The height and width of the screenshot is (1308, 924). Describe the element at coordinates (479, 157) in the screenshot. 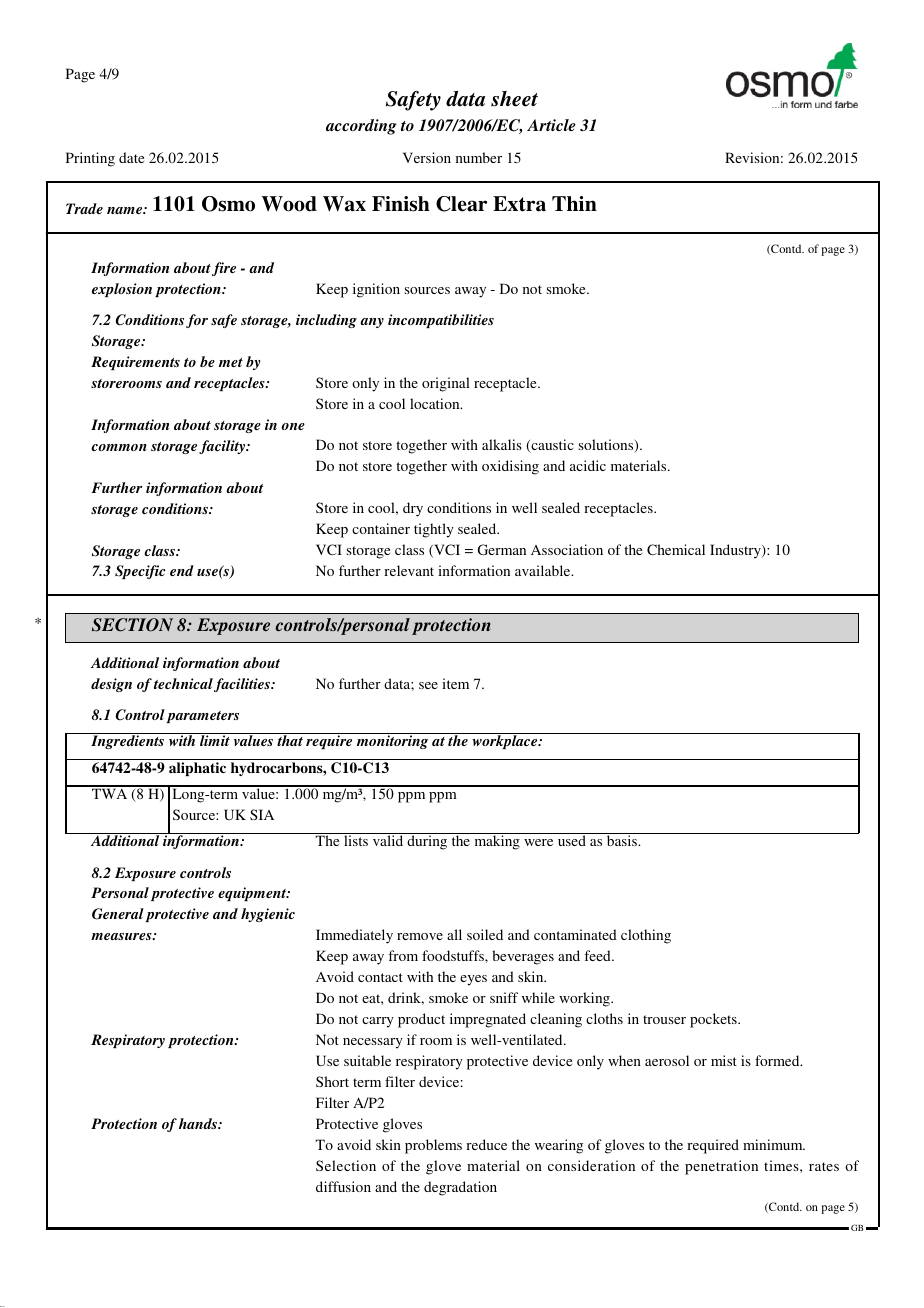

I see `number` at that location.
